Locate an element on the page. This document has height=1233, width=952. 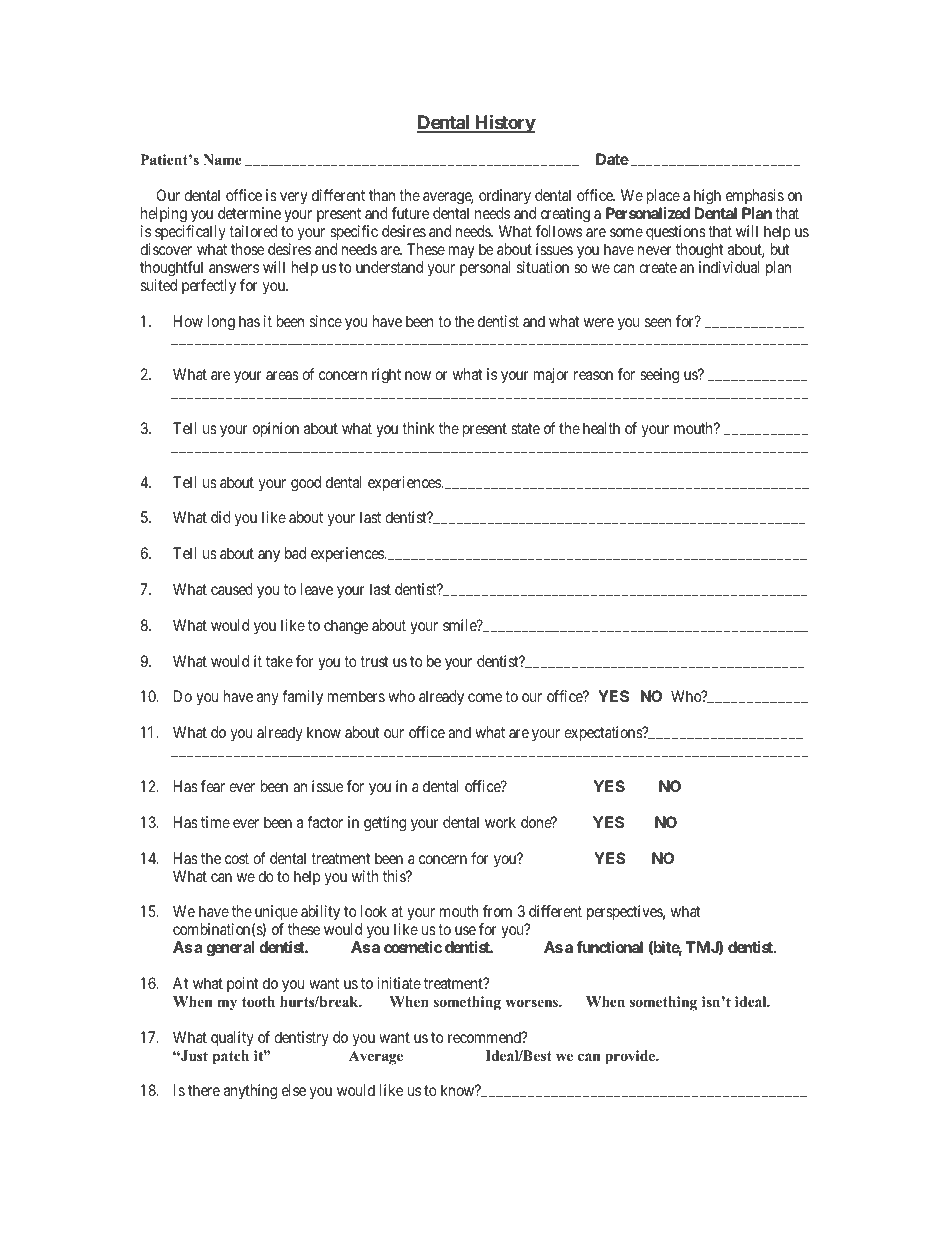
caused is located at coordinates (232, 589).
